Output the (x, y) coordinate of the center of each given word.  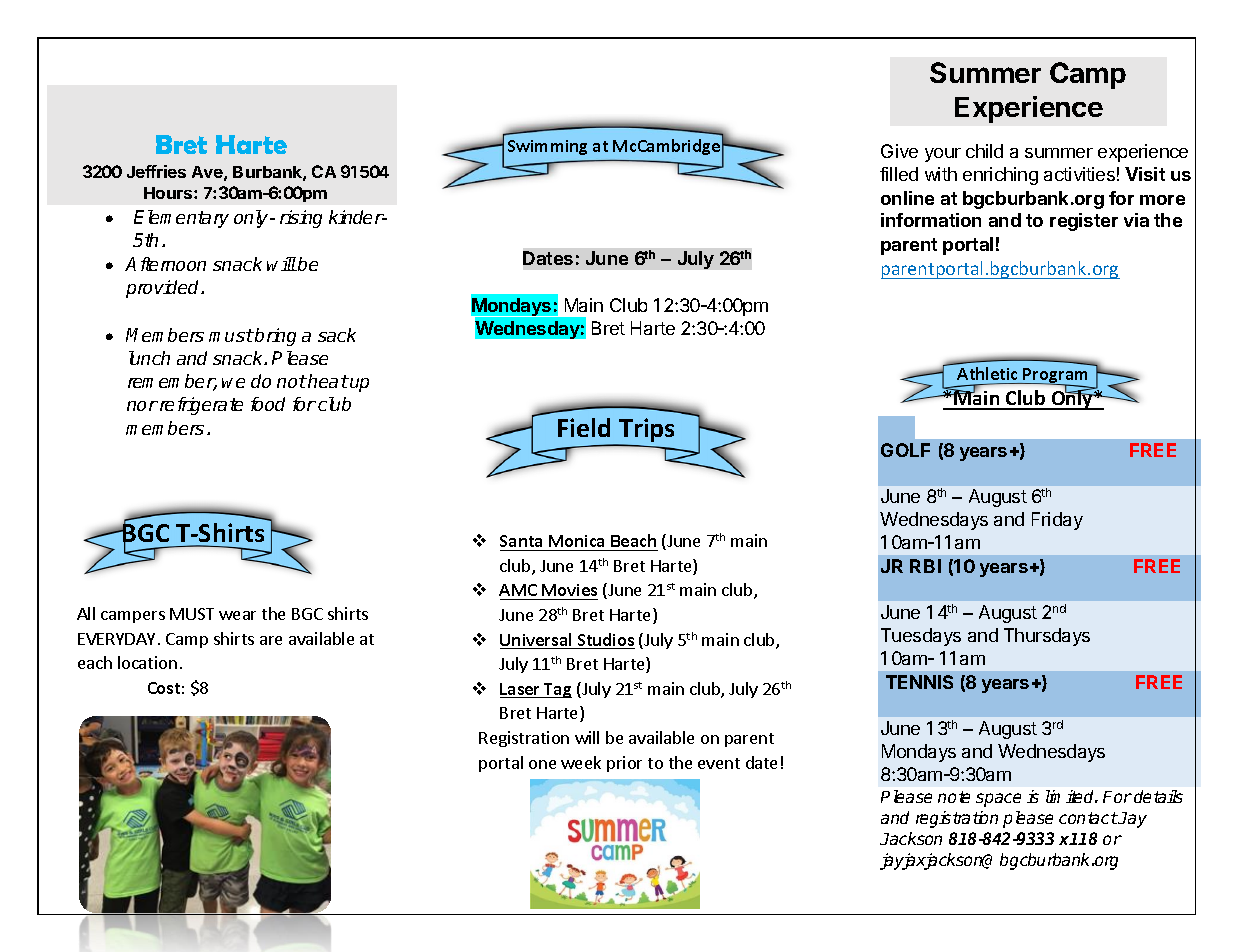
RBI (925, 566)
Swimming (547, 147)
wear (237, 615)
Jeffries (156, 171)
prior (624, 764)
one (542, 764)
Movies (569, 590)
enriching (1000, 176)
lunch (149, 358)
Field (584, 427)
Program (1054, 377)
